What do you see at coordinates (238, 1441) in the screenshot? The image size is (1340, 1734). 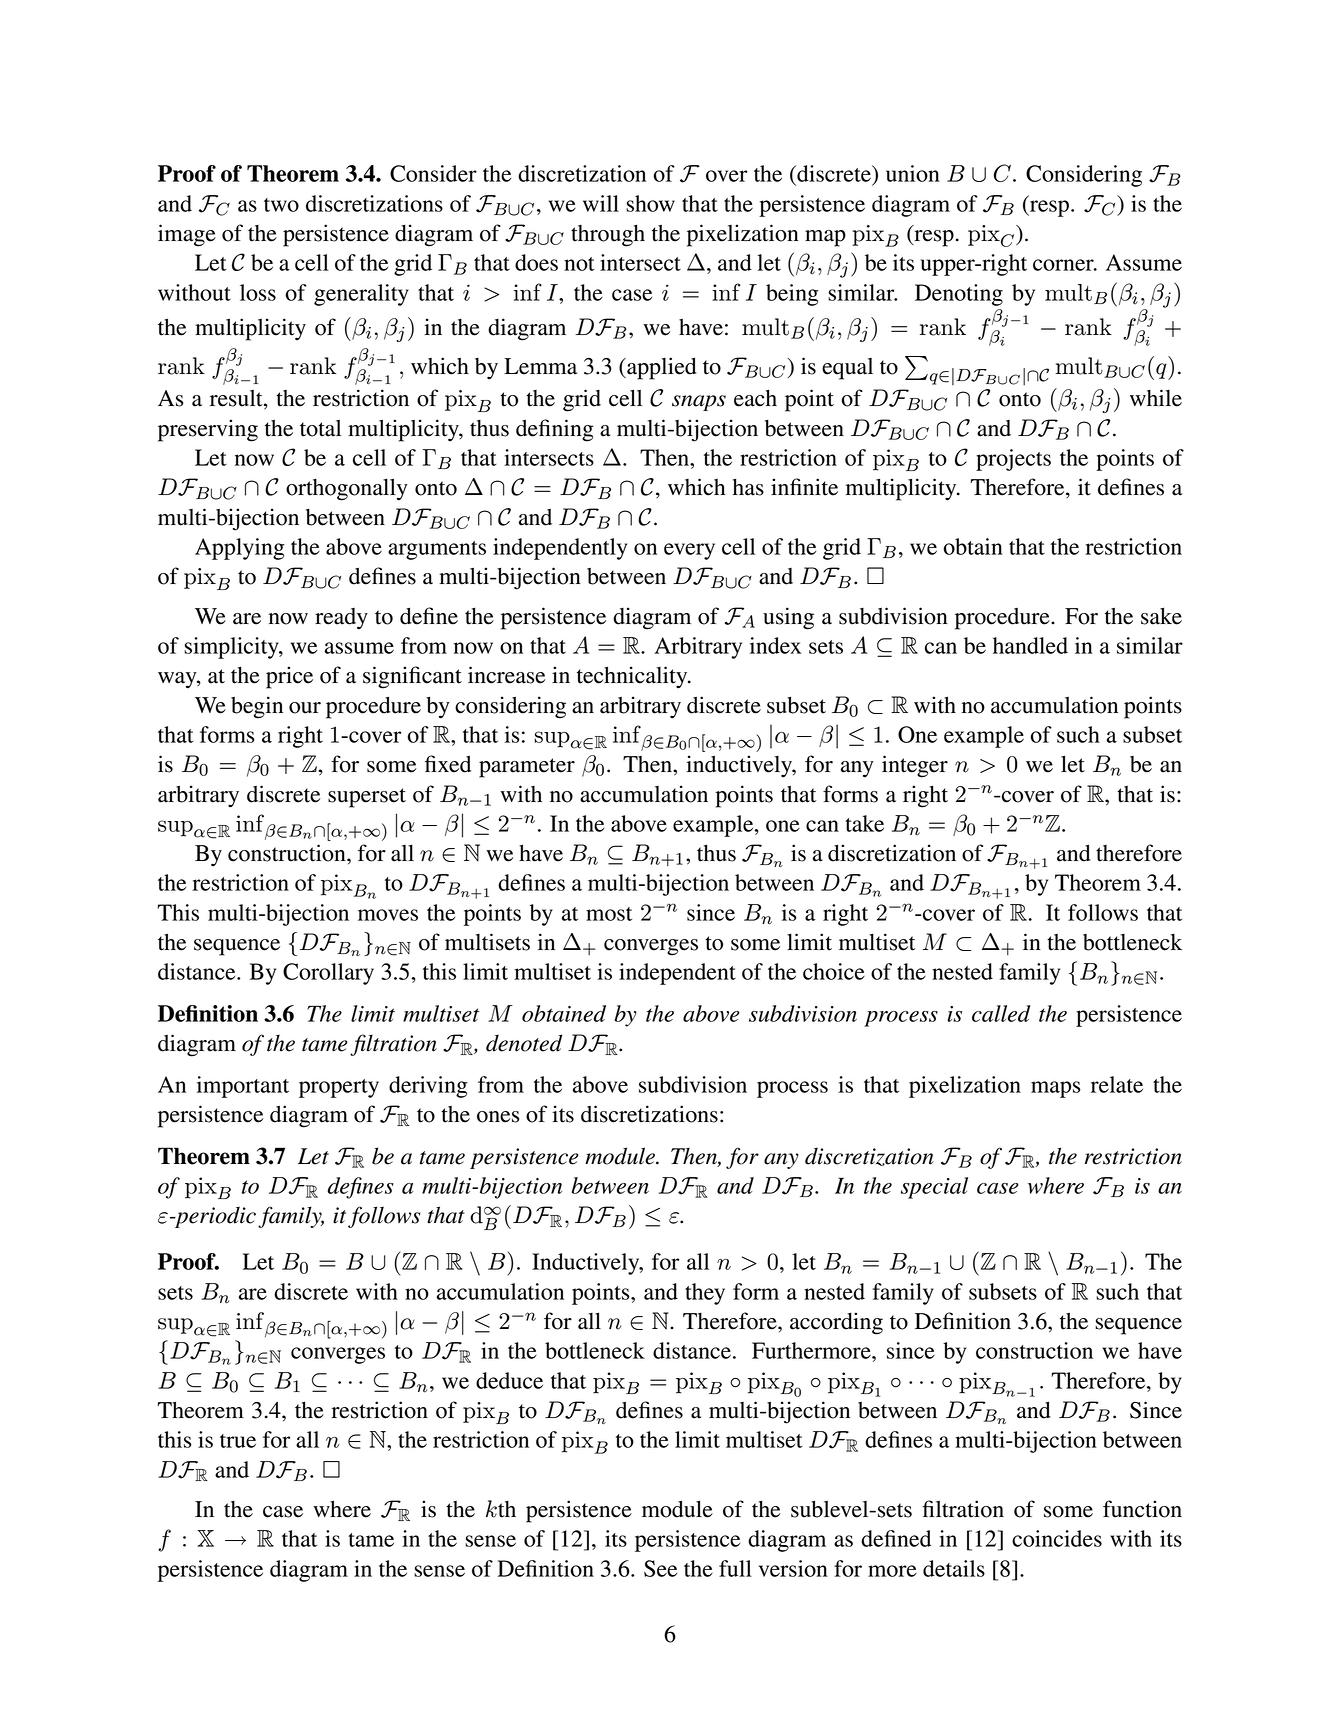 I see `true` at bounding box center [238, 1441].
